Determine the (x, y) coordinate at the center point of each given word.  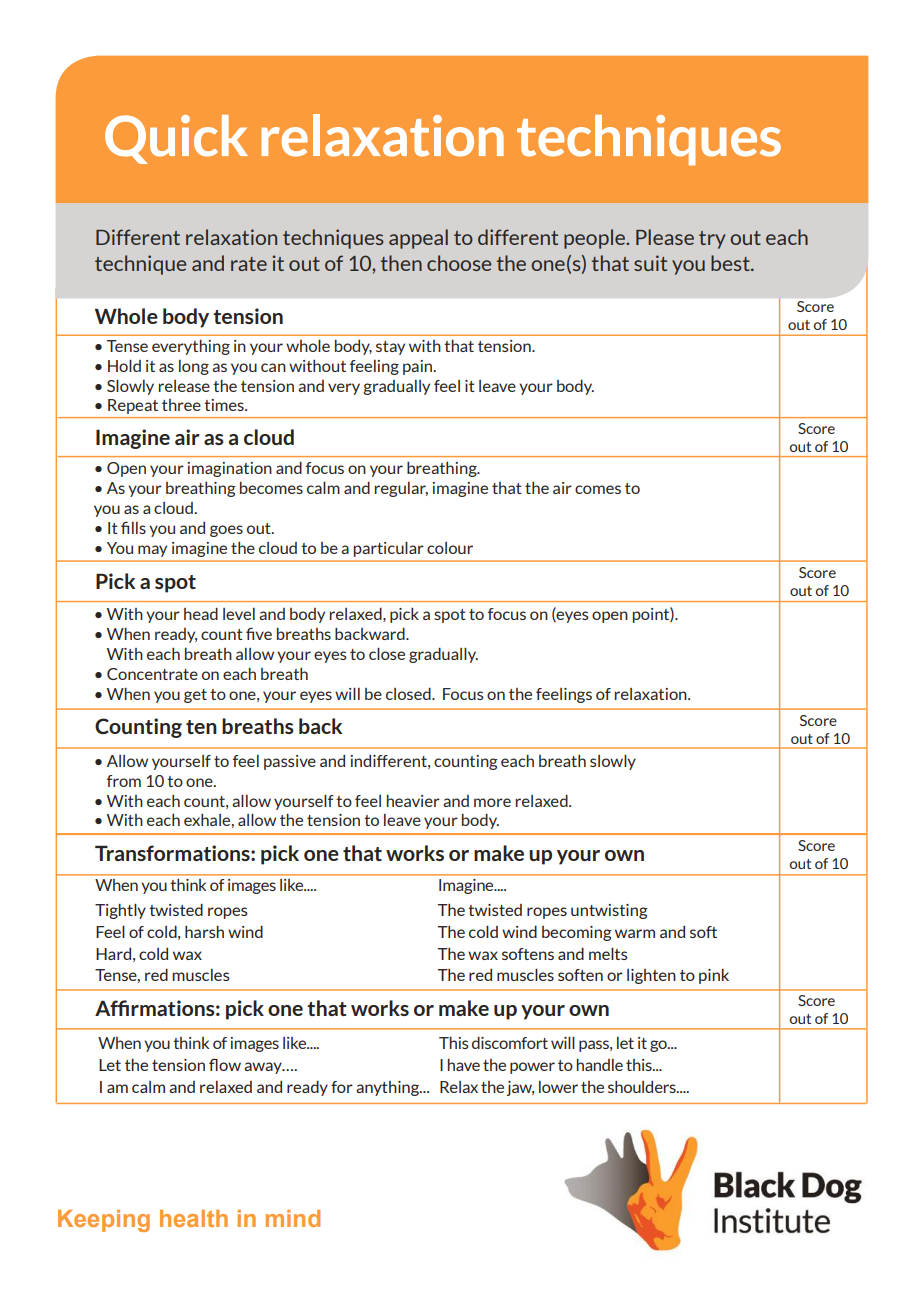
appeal (418, 239)
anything (389, 1088)
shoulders (643, 1087)
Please (665, 237)
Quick (176, 139)
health (194, 1218)
